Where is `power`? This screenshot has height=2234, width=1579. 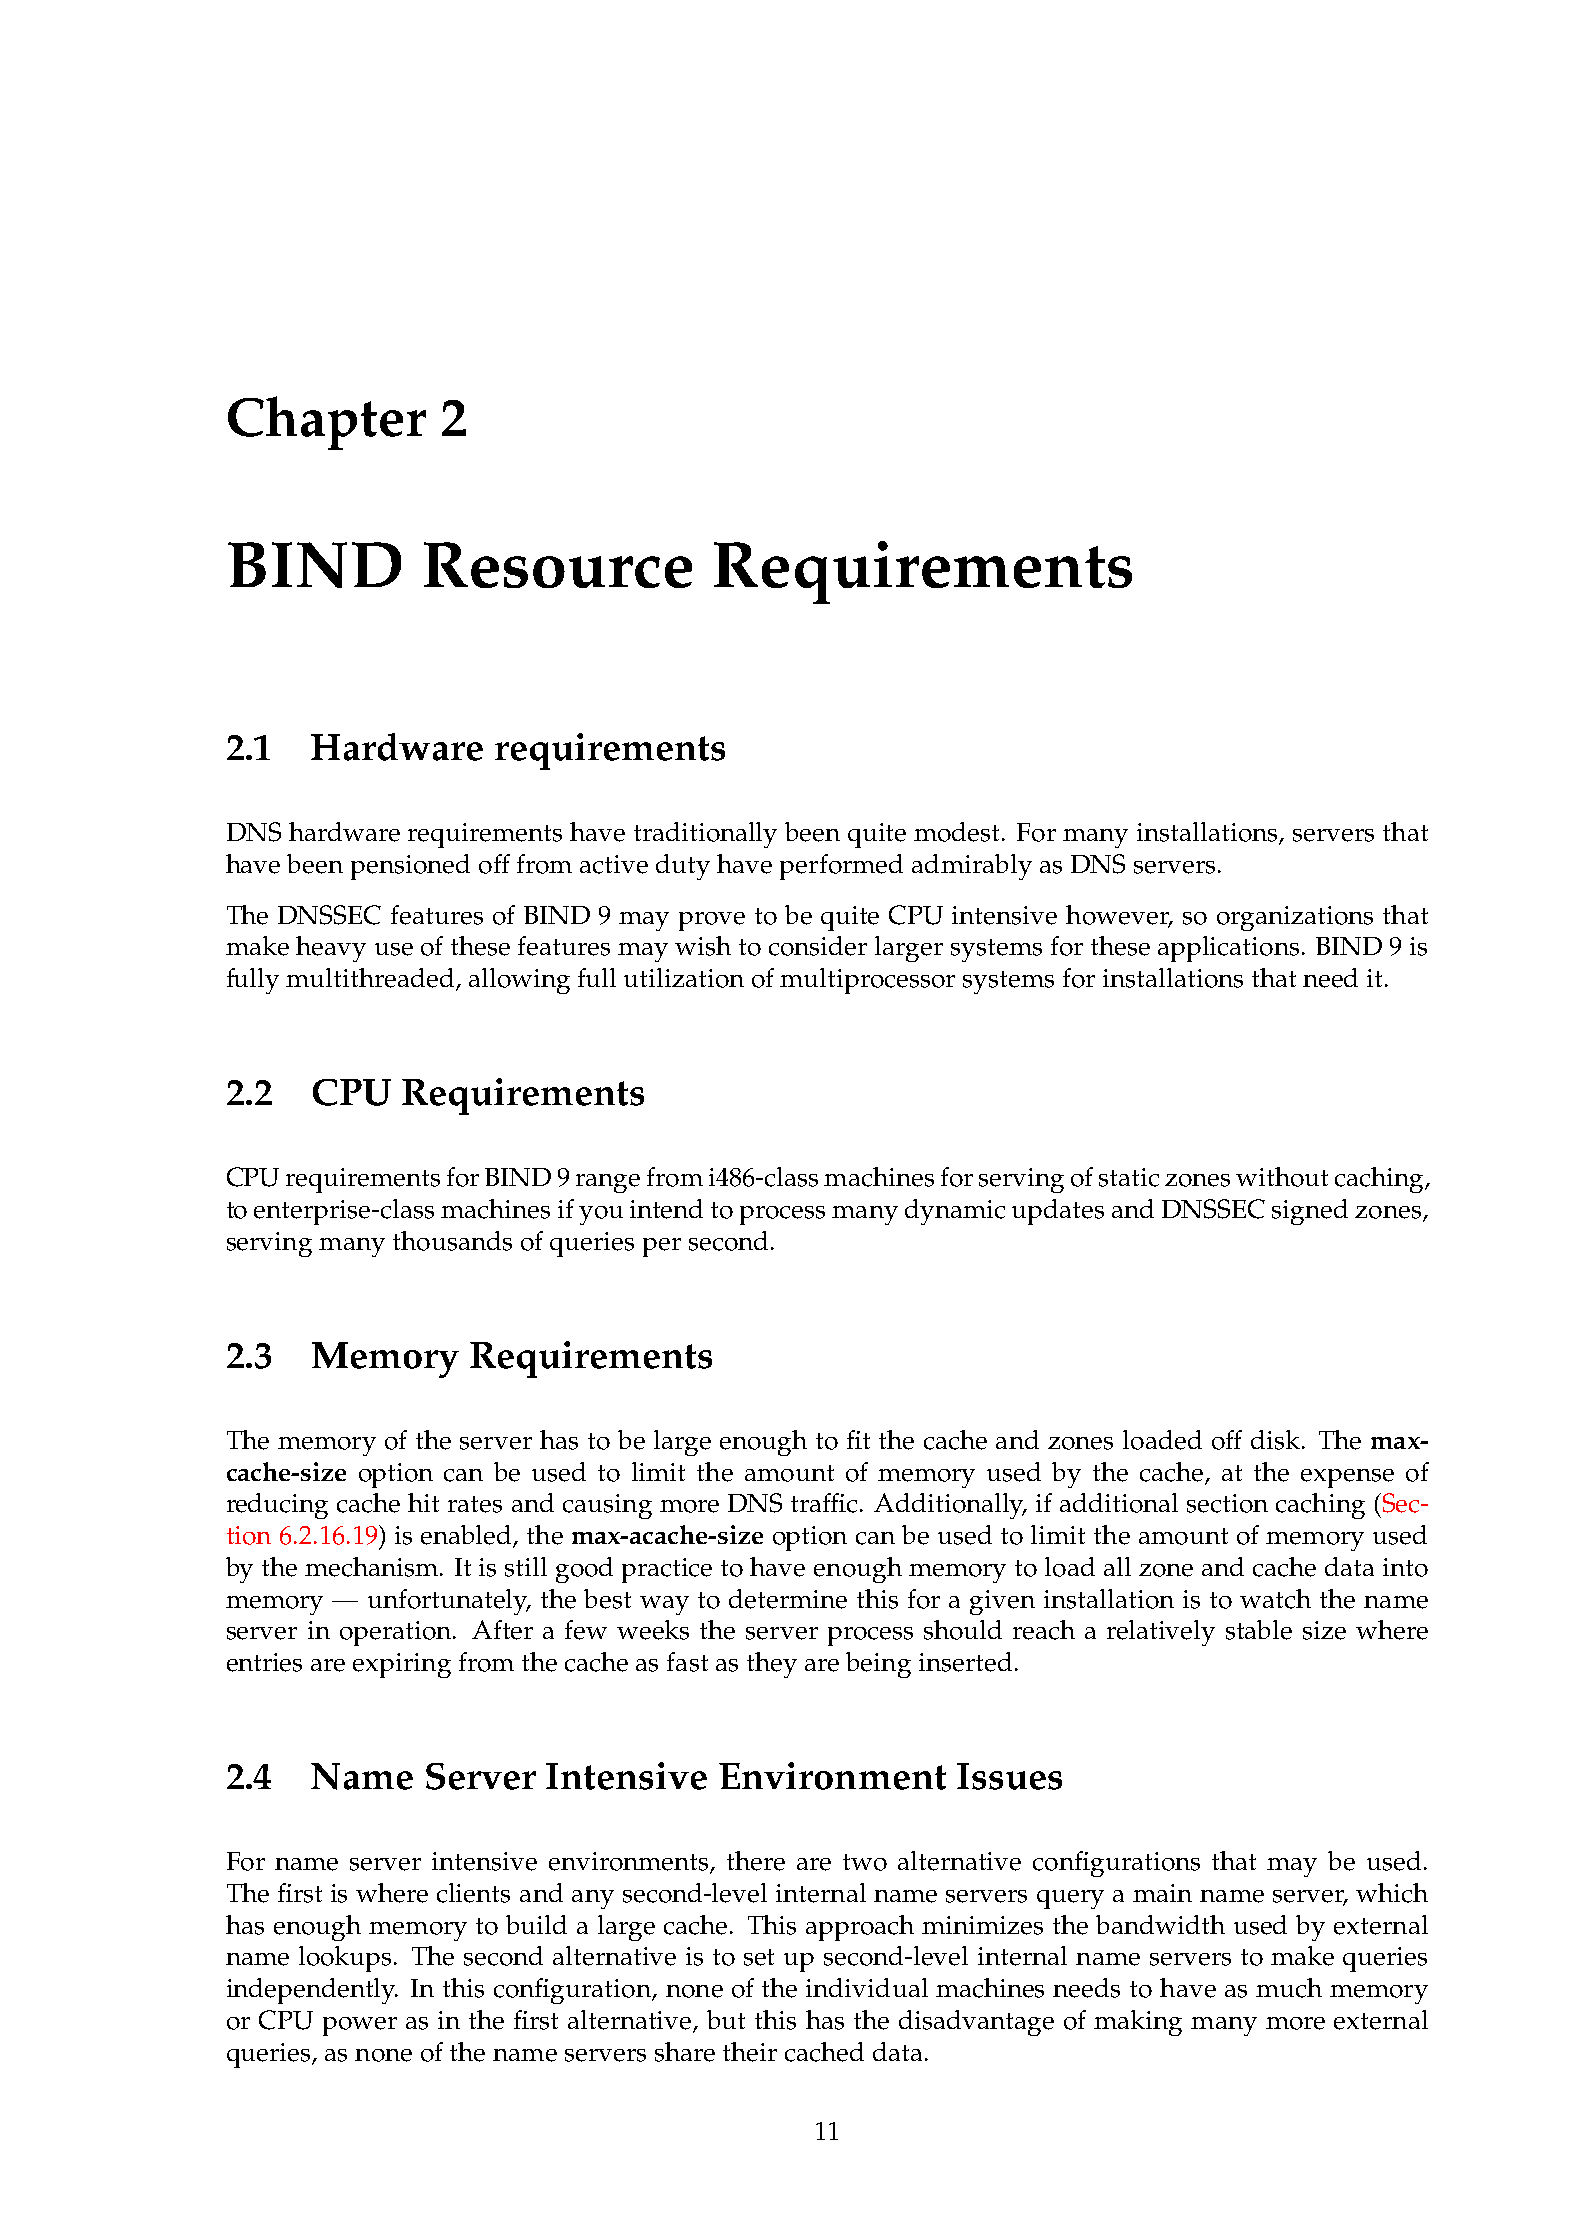 power is located at coordinates (360, 2026).
